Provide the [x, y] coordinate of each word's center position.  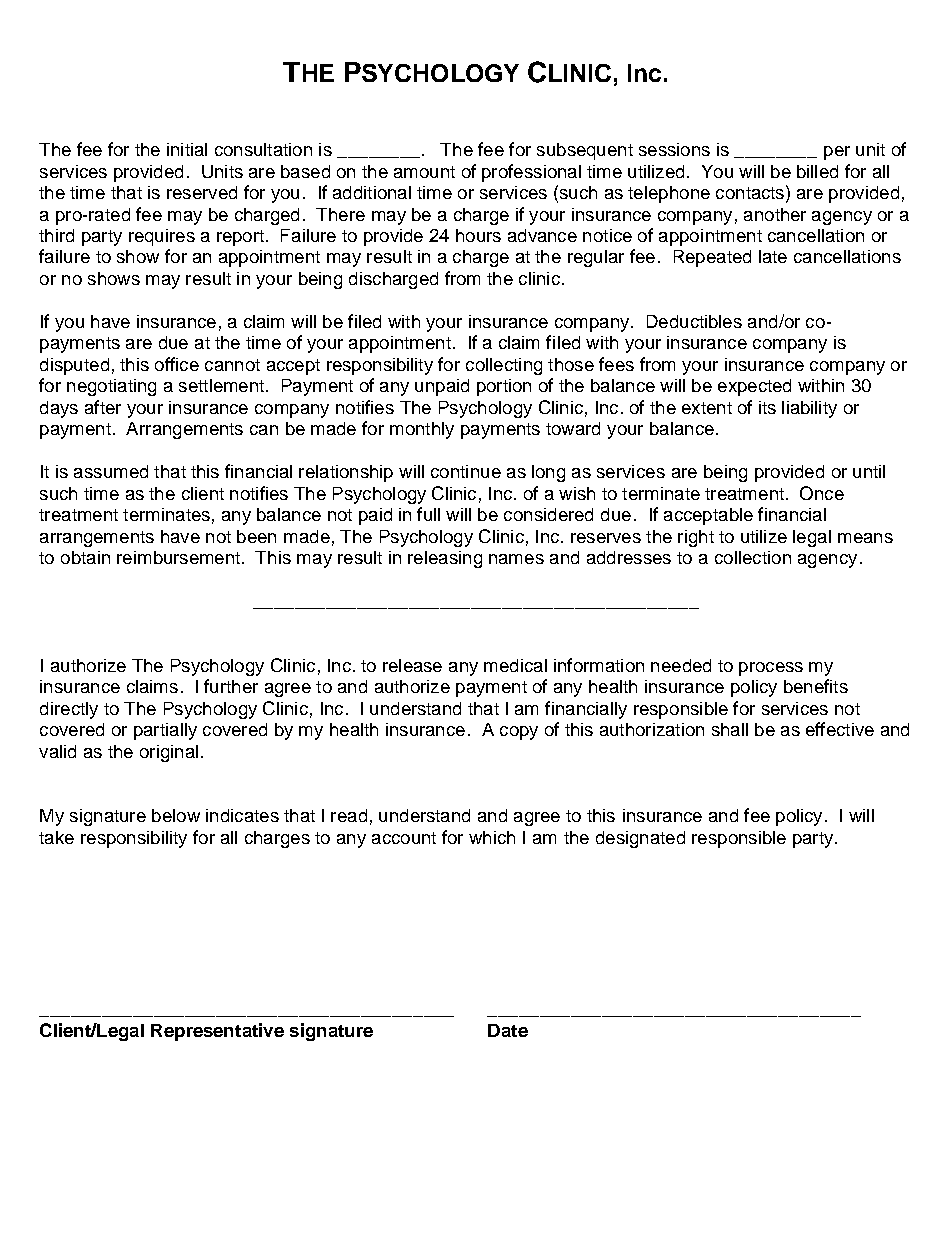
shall [730, 729]
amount [424, 172]
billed [817, 171]
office [177, 364]
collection [753, 557]
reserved [202, 192]
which [492, 837]
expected [754, 387]
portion [504, 387]
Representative [217, 1032]
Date [508, 1030]
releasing [445, 559]
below [176, 815]
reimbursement [180, 557]
